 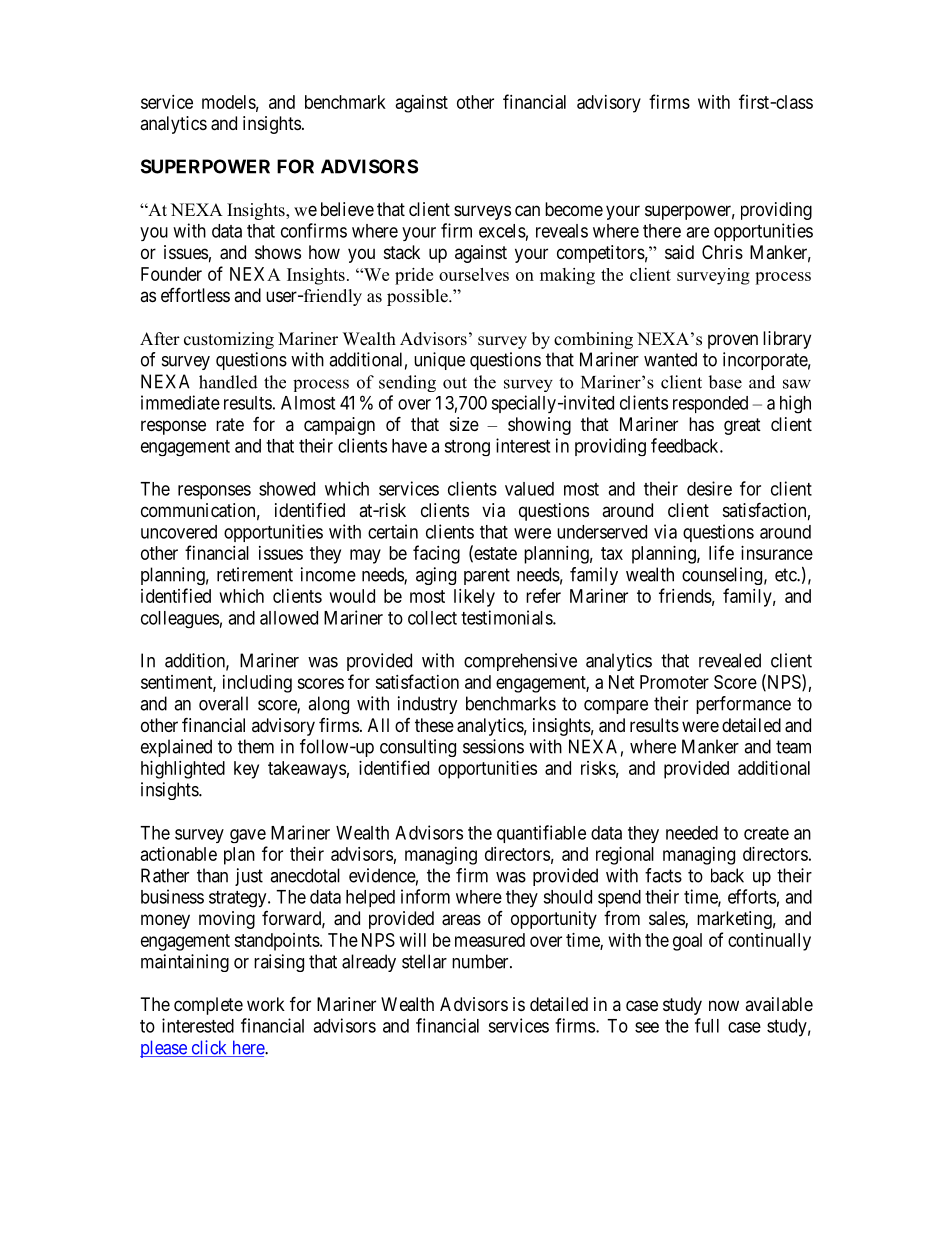 I want to click on just, so click(x=249, y=877).
